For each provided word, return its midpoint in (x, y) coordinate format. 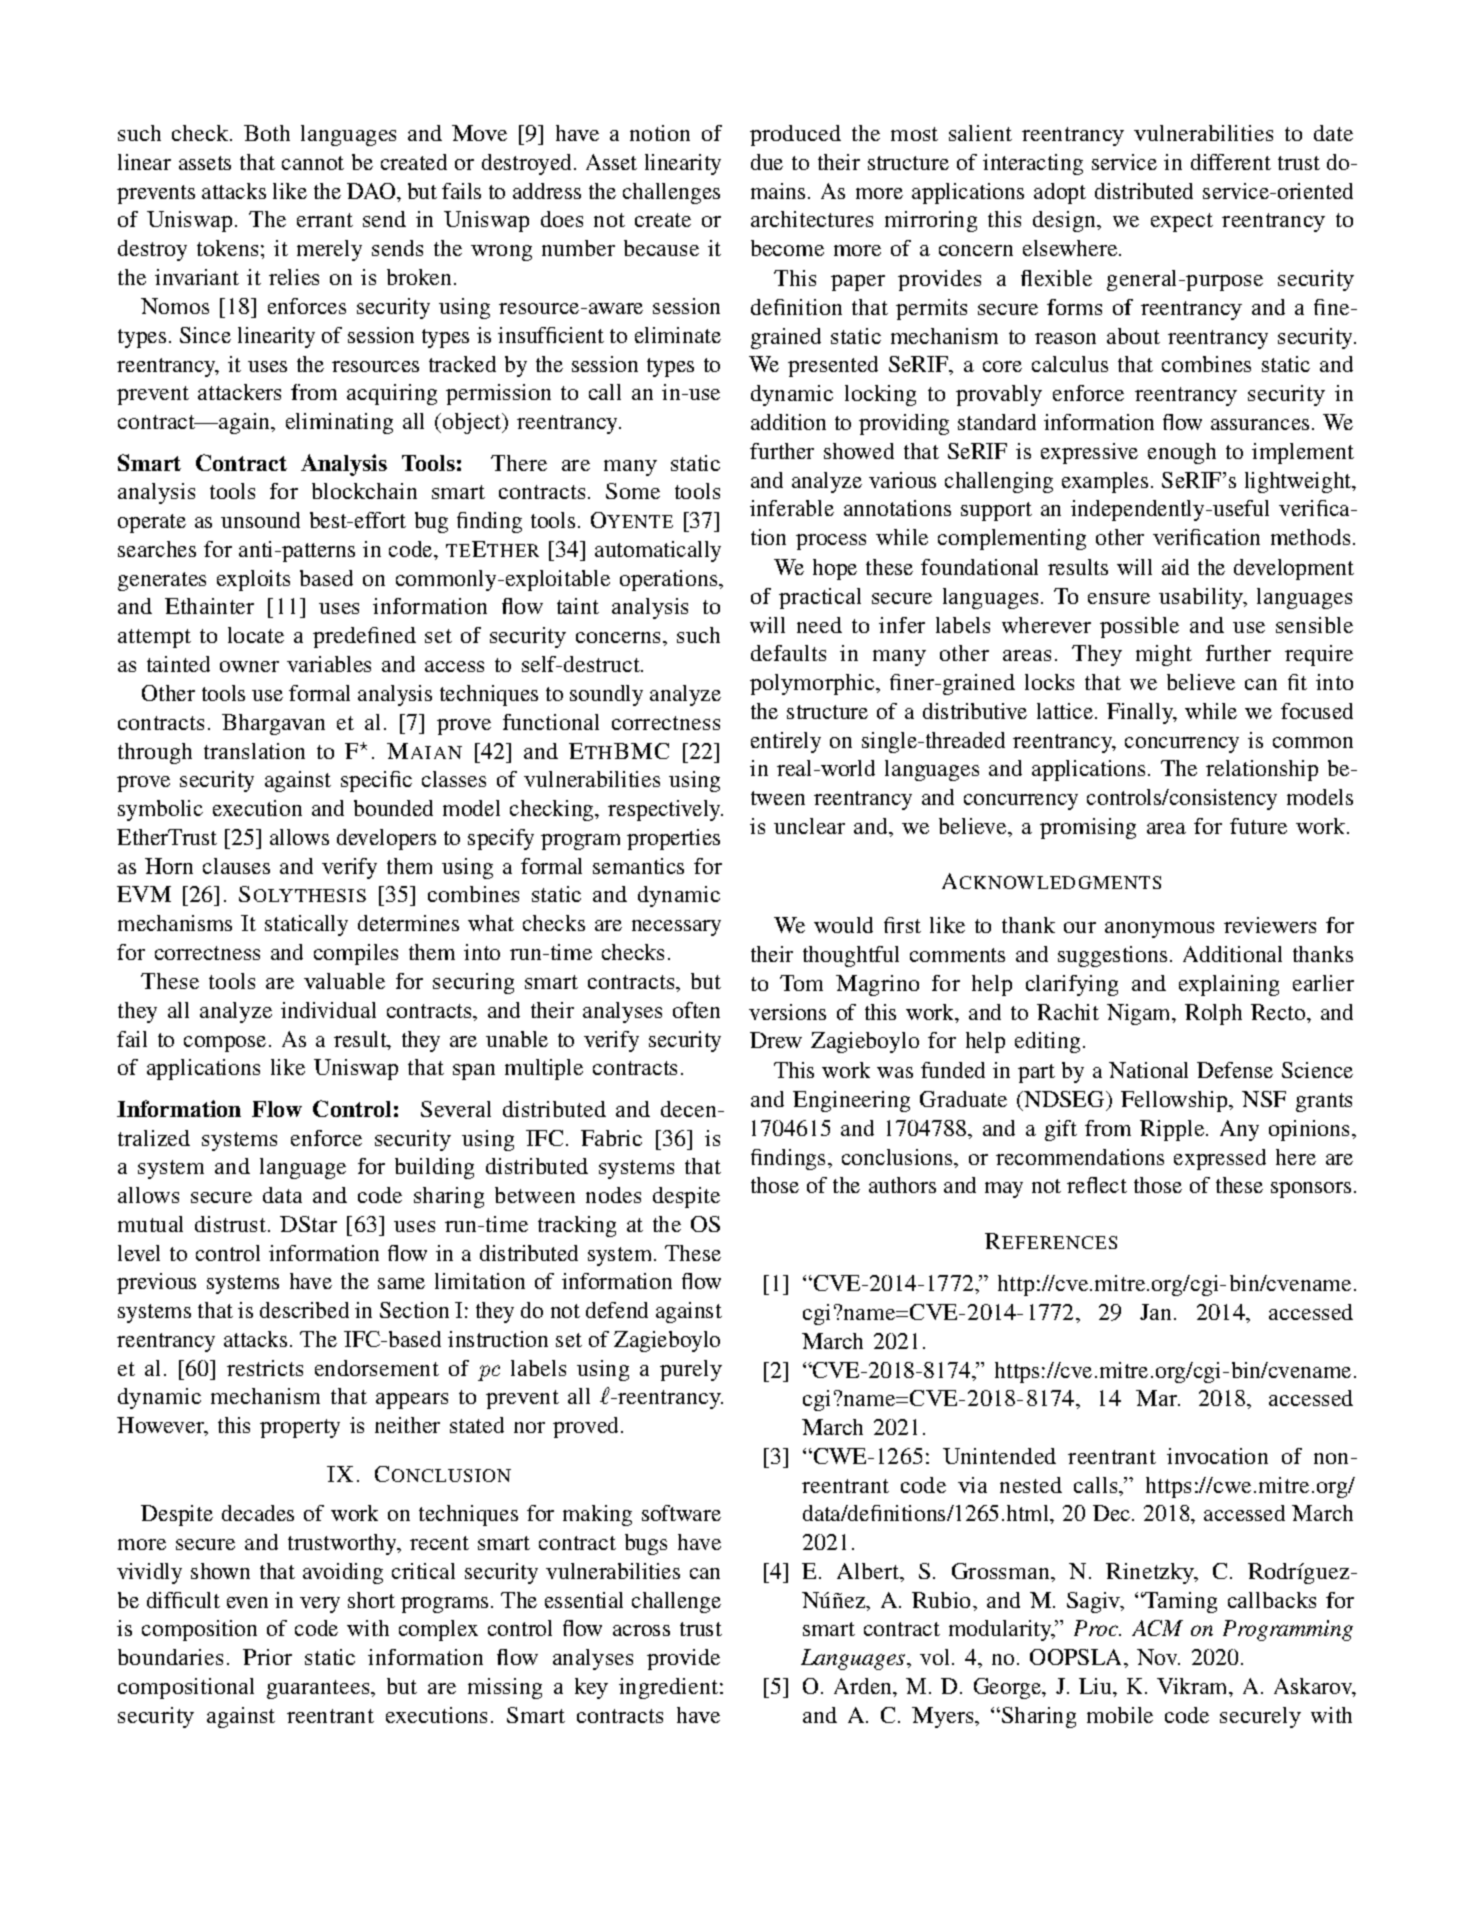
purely (691, 1370)
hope (835, 569)
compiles (356, 954)
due (767, 162)
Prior (267, 1657)
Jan (1157, 1312)
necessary (676, 928)
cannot (313, 163)
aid (1175, 567)
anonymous (1159, 930)
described (304, 1310)
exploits (253, 580)
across (641, 1630)
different (1231, 162)
